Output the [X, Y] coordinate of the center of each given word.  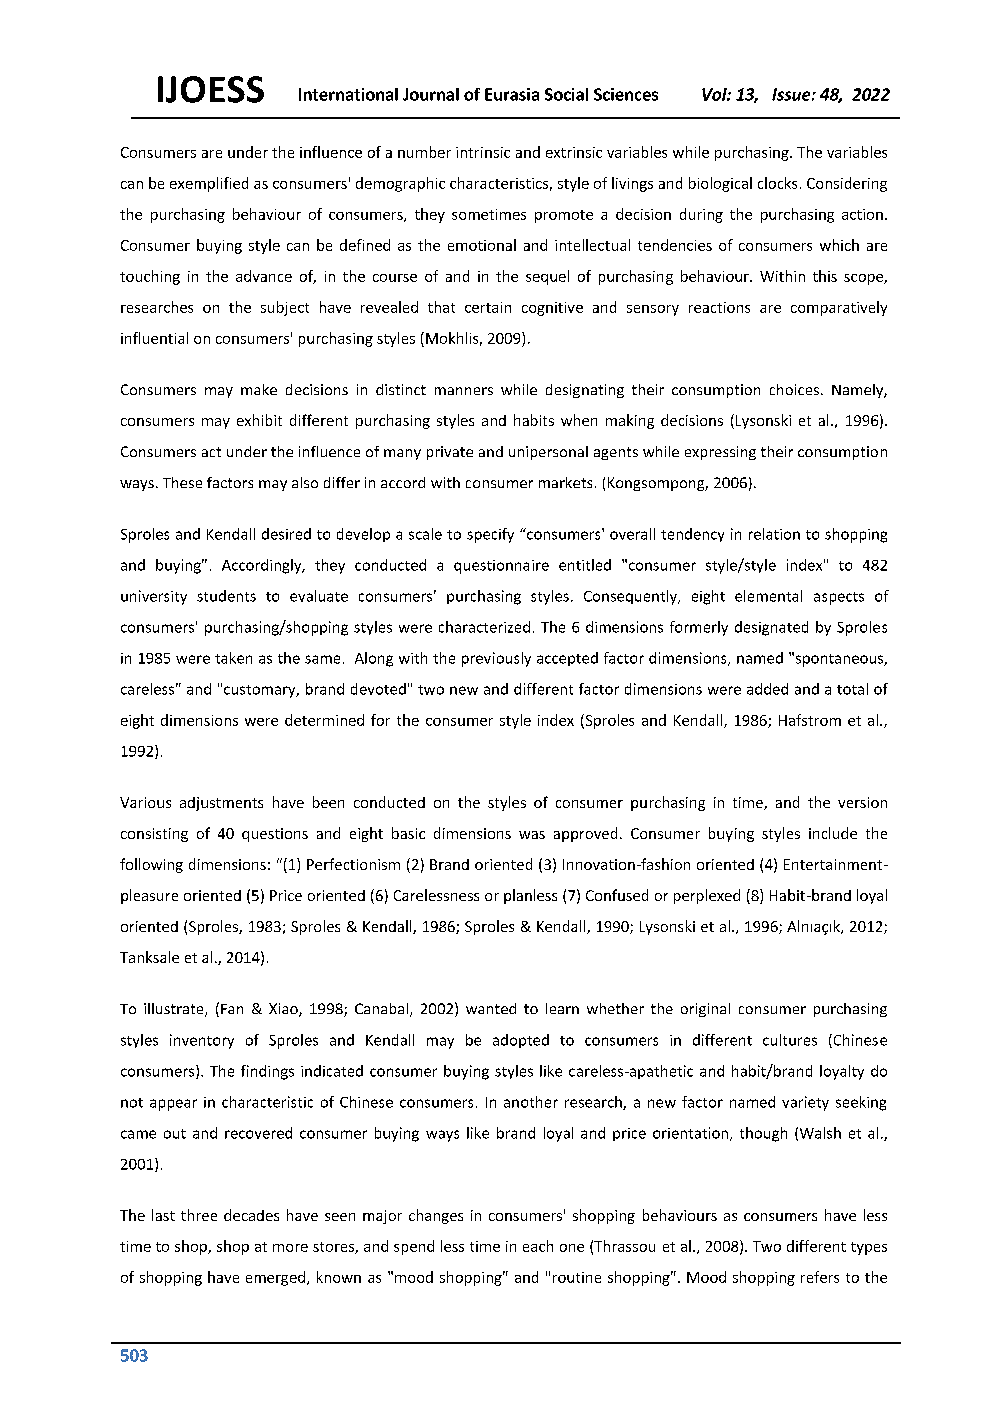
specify [490, 535]
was [532, 835]
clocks [777, 183]
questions [275, 835]
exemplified [209, 184]
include [833, 833]
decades [251, 1215]
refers [820, 1277]
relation [774, 534]
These [182, 482]
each [538, 1246]
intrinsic [483, 152]
